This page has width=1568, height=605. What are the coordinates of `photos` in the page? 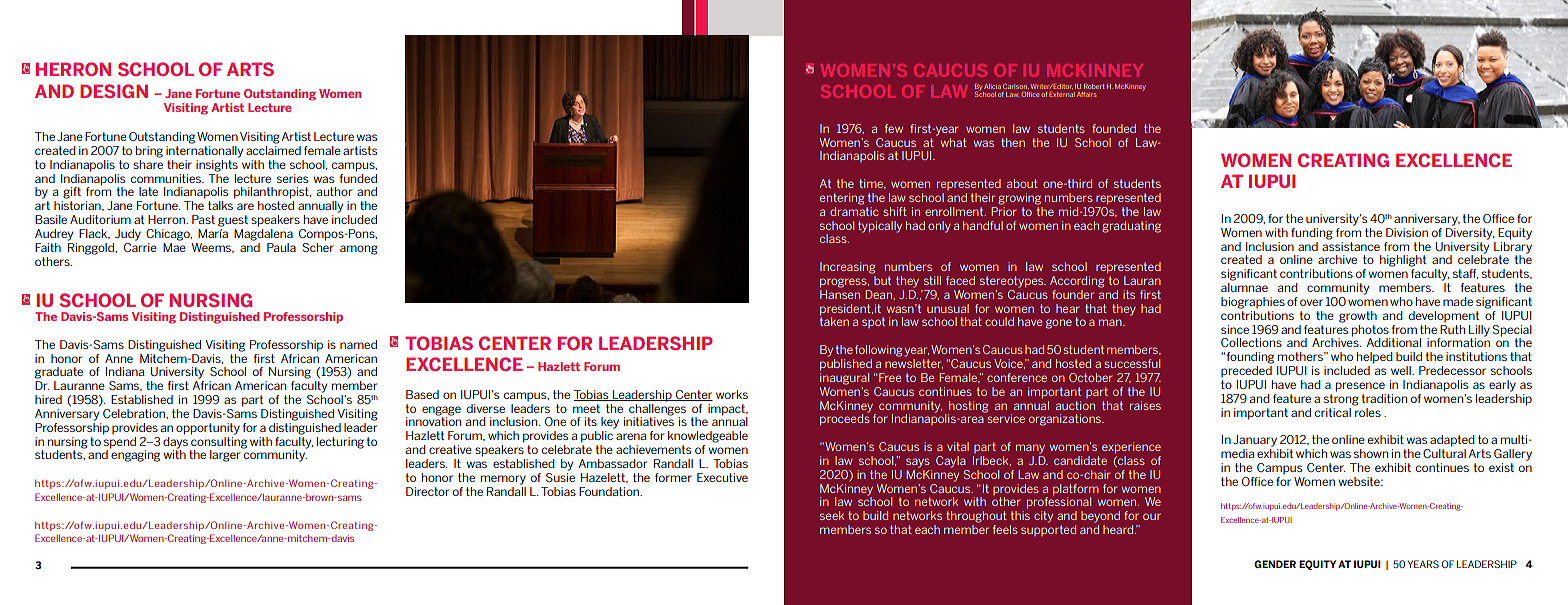 It's located at (1370, 331).
